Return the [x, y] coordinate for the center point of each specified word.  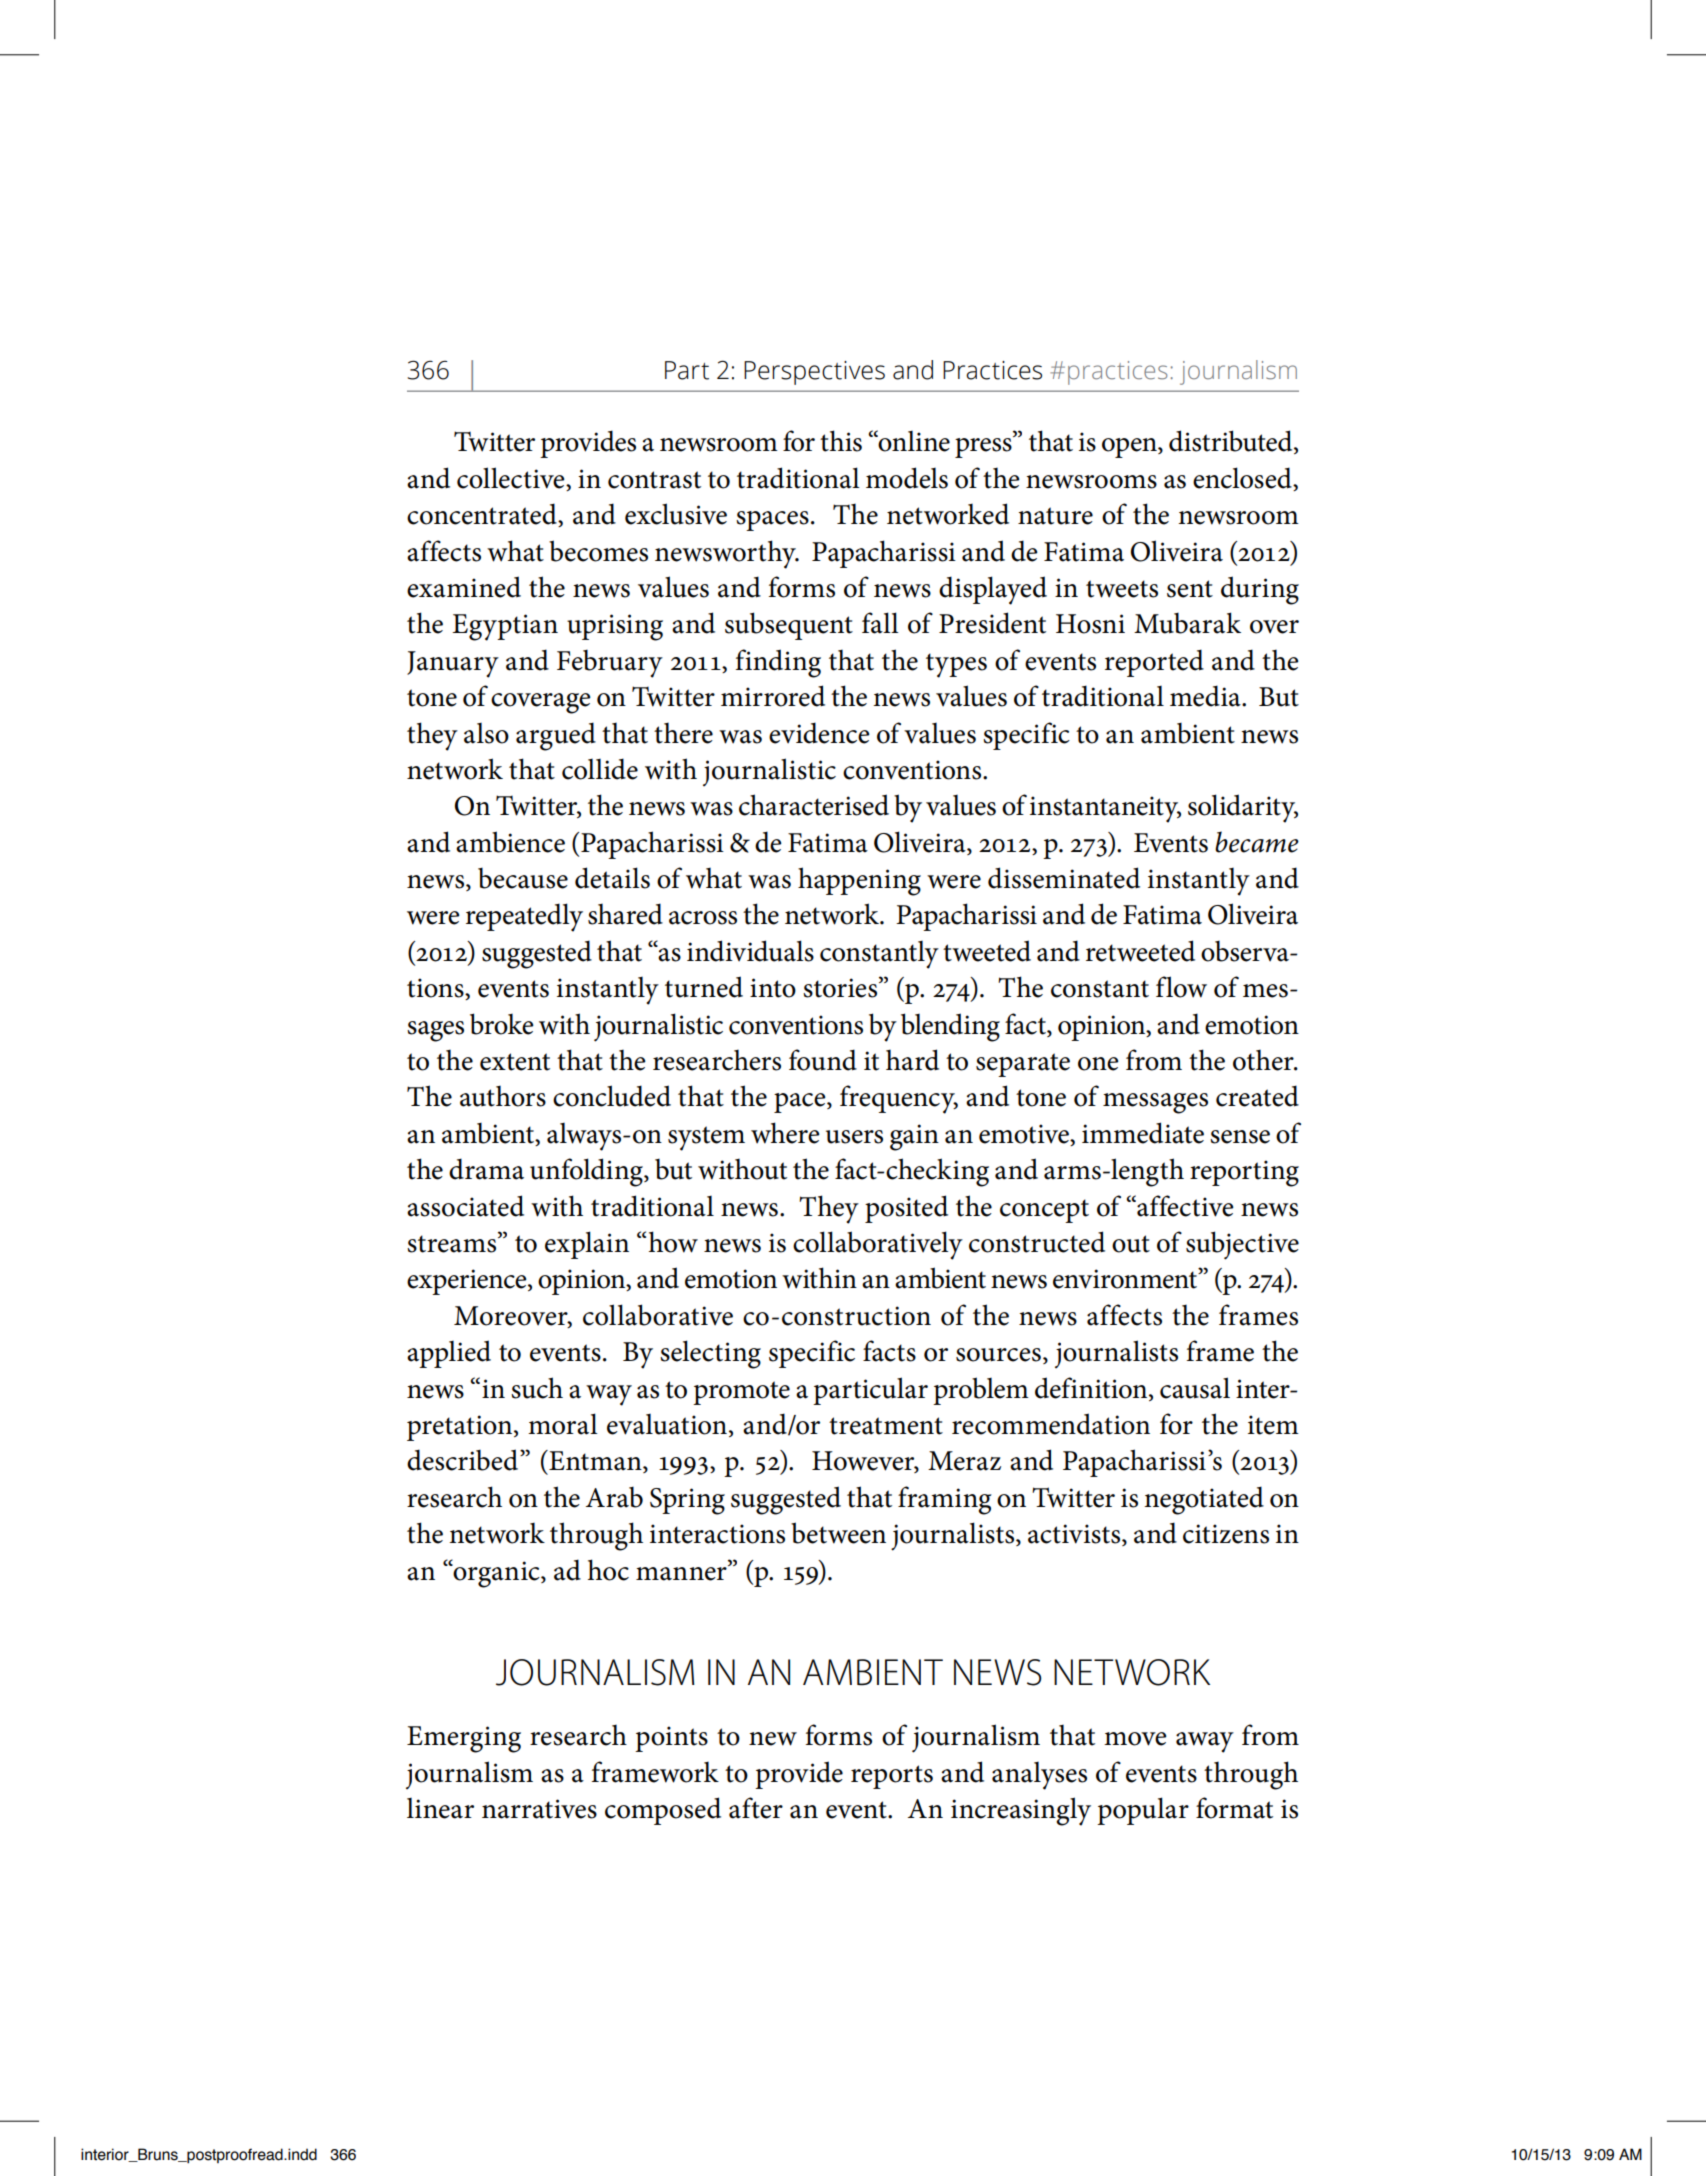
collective [512, 479]
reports [892, 1777]
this [841, 441]
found [823, 1060]
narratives [539, 1809]
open [1130, 448]
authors [503, 1096]
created [1257, 1096]
